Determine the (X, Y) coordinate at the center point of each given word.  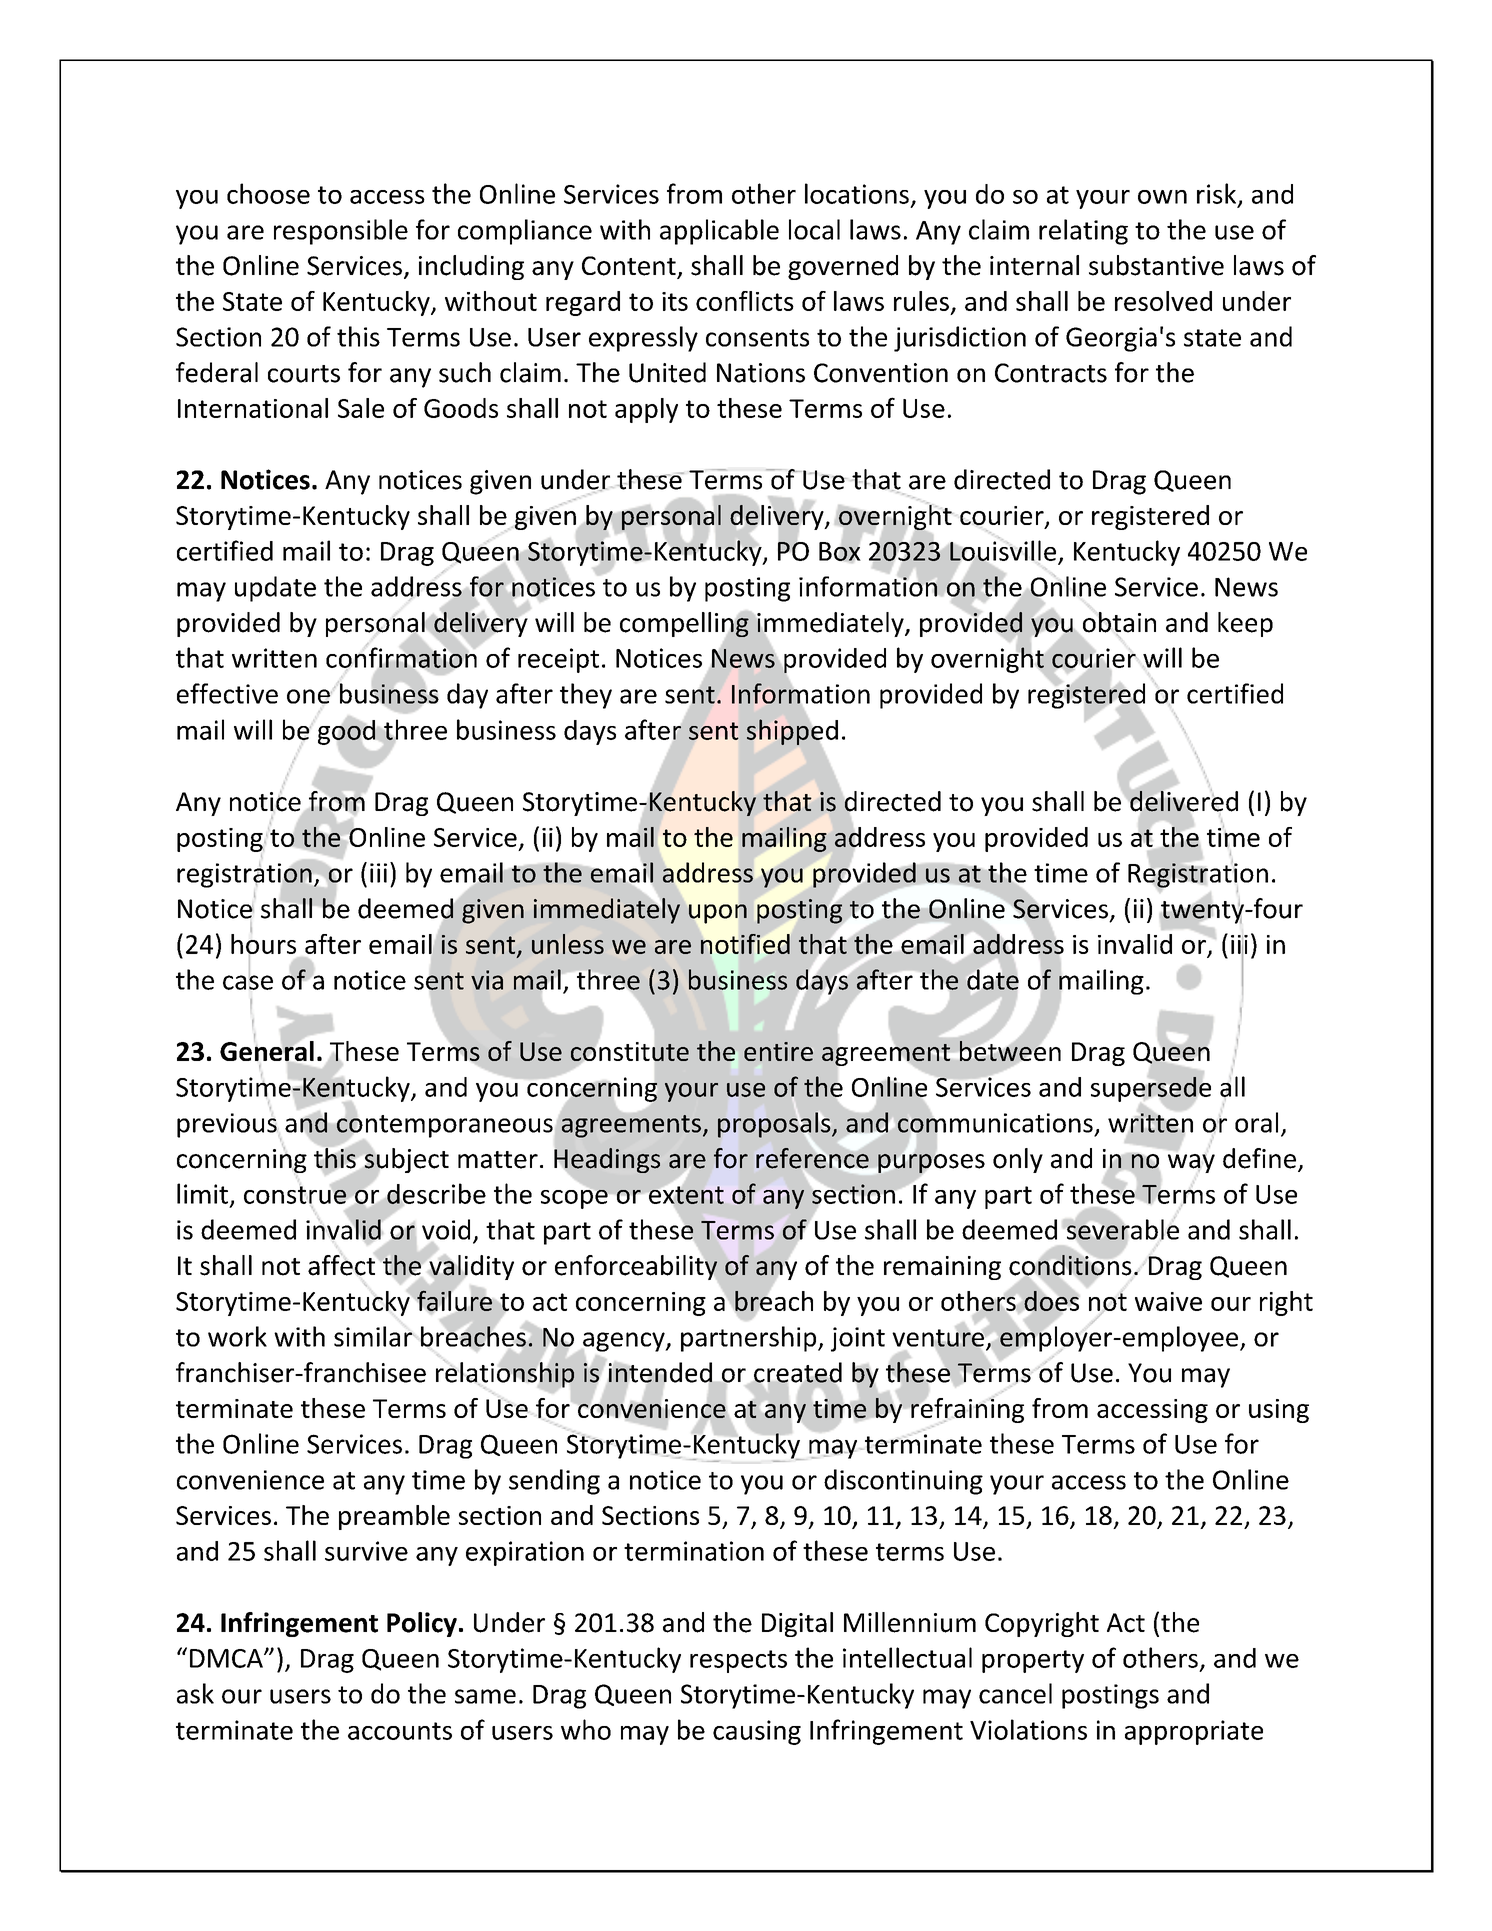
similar (373, 1336)
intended (661, 1373)
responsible (341, 232)
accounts (400, 1731)
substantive (1156, 265)
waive (1168, 1301)
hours (263, 943)
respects (738, 1661)
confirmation (401, 658)
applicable (719, 232)
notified (745, 944)
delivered (1183, 801)
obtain (1119, 623)
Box (840, 551)
